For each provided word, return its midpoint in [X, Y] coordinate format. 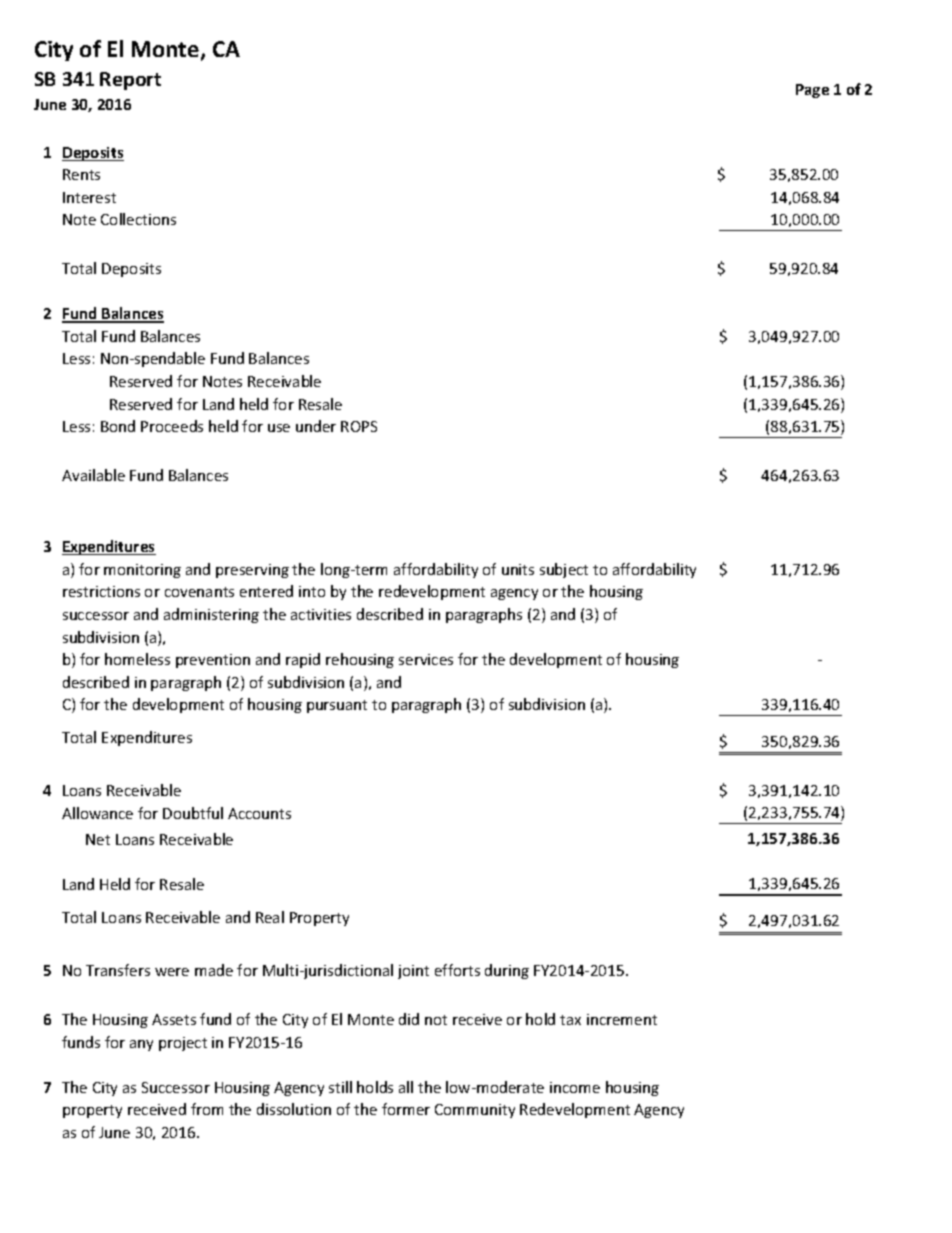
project [183, 1044]
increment [622, 1019]
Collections [138, 219]
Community [475, 1111]
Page [812, 91]
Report [130, 81]
